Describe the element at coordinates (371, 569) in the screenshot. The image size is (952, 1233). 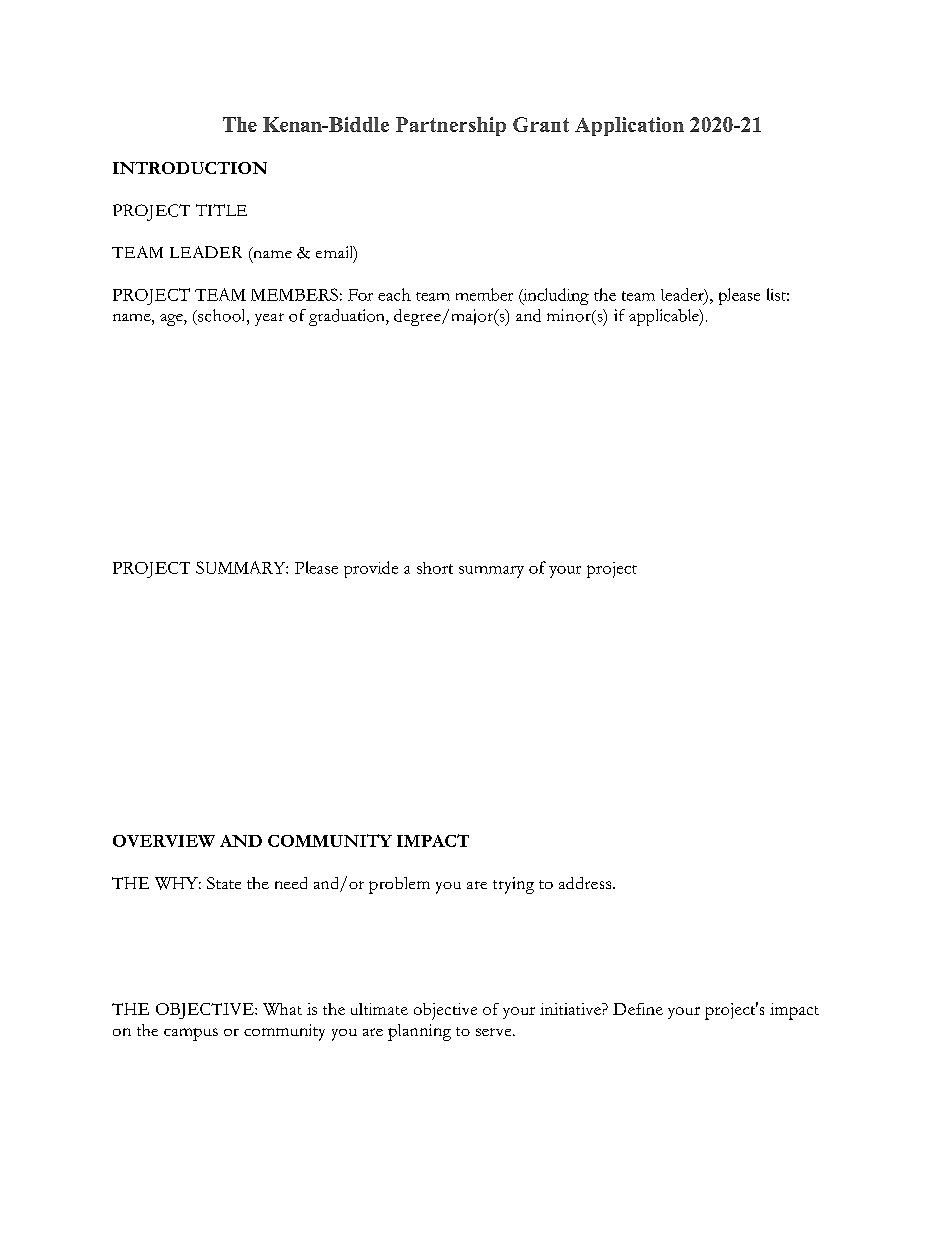
I see `provide` at that location.
